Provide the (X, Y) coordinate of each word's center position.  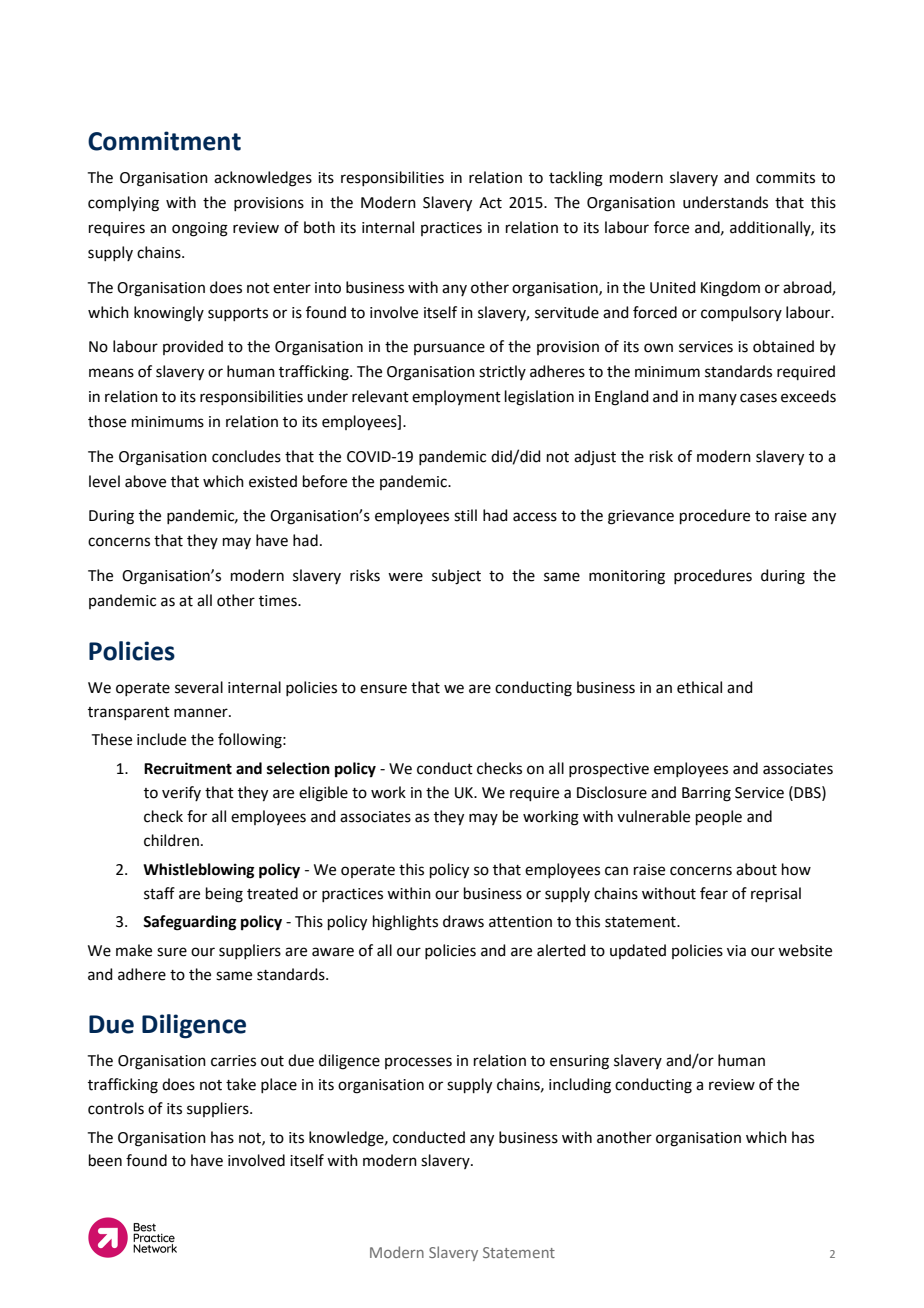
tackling (576, 179)
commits (785, 178)
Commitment (164, 141)
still (465, 515)
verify (181, 793)
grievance (641, 517)
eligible (323, 794)
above (145, 481)
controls (116, 1108)
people (719, 817)
